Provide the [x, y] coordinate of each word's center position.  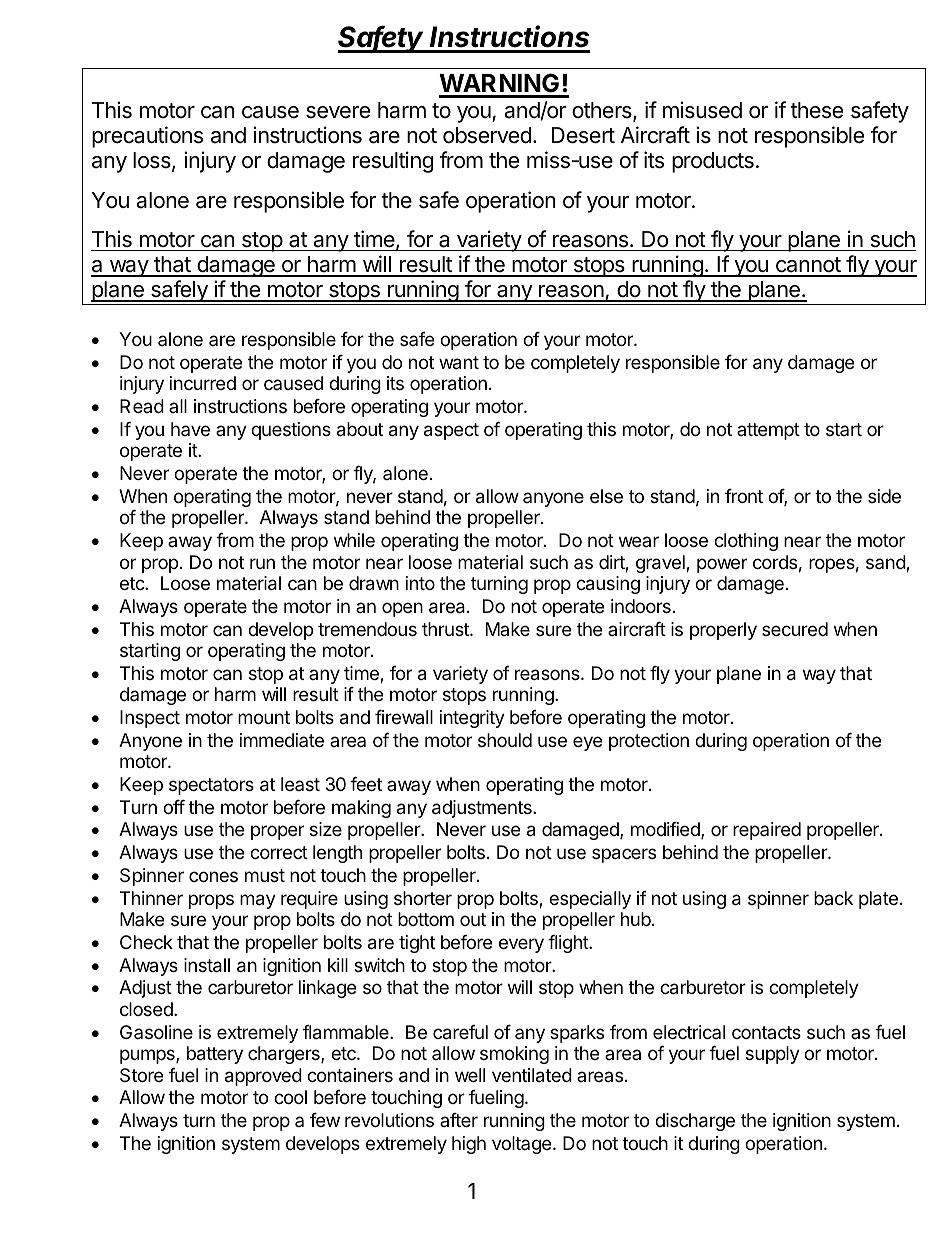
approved [263, 1077]
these [816, 110]
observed [487, 135]
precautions [147, 137]
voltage [521, 1145]
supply [773, 1055]
